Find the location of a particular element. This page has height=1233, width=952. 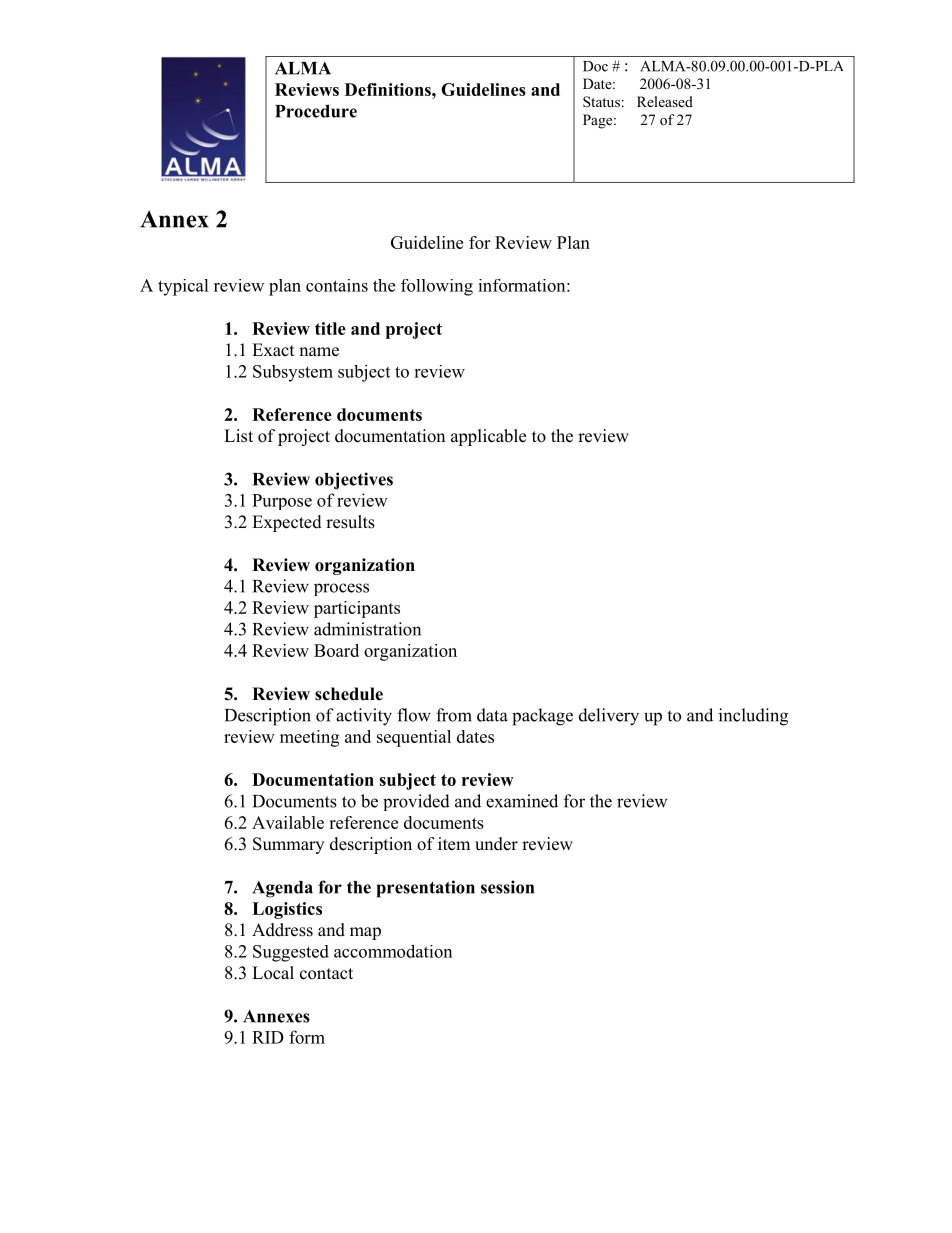

including is located at coordinates (753, 717).
